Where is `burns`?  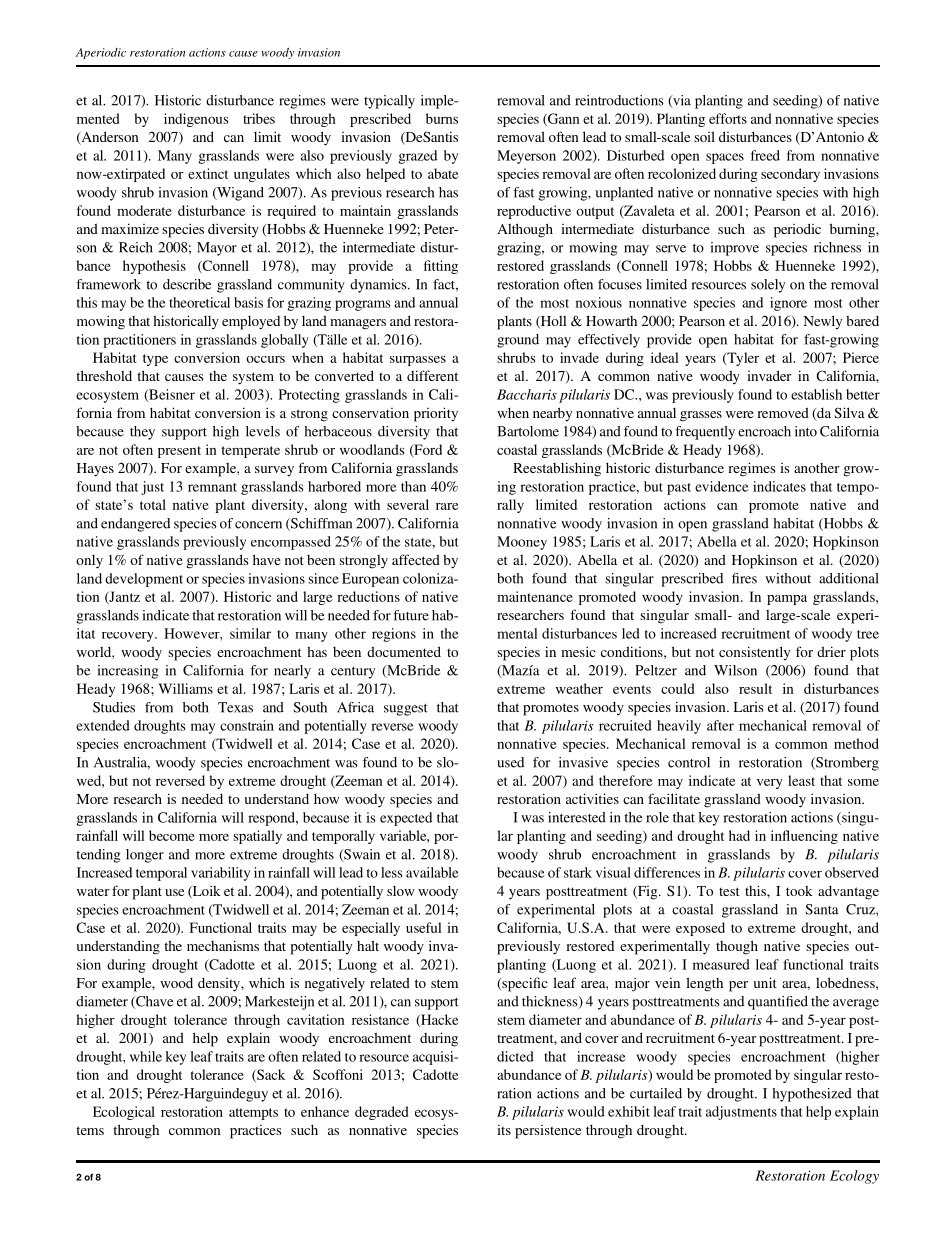 burns is located at coordinates (442, 118).
